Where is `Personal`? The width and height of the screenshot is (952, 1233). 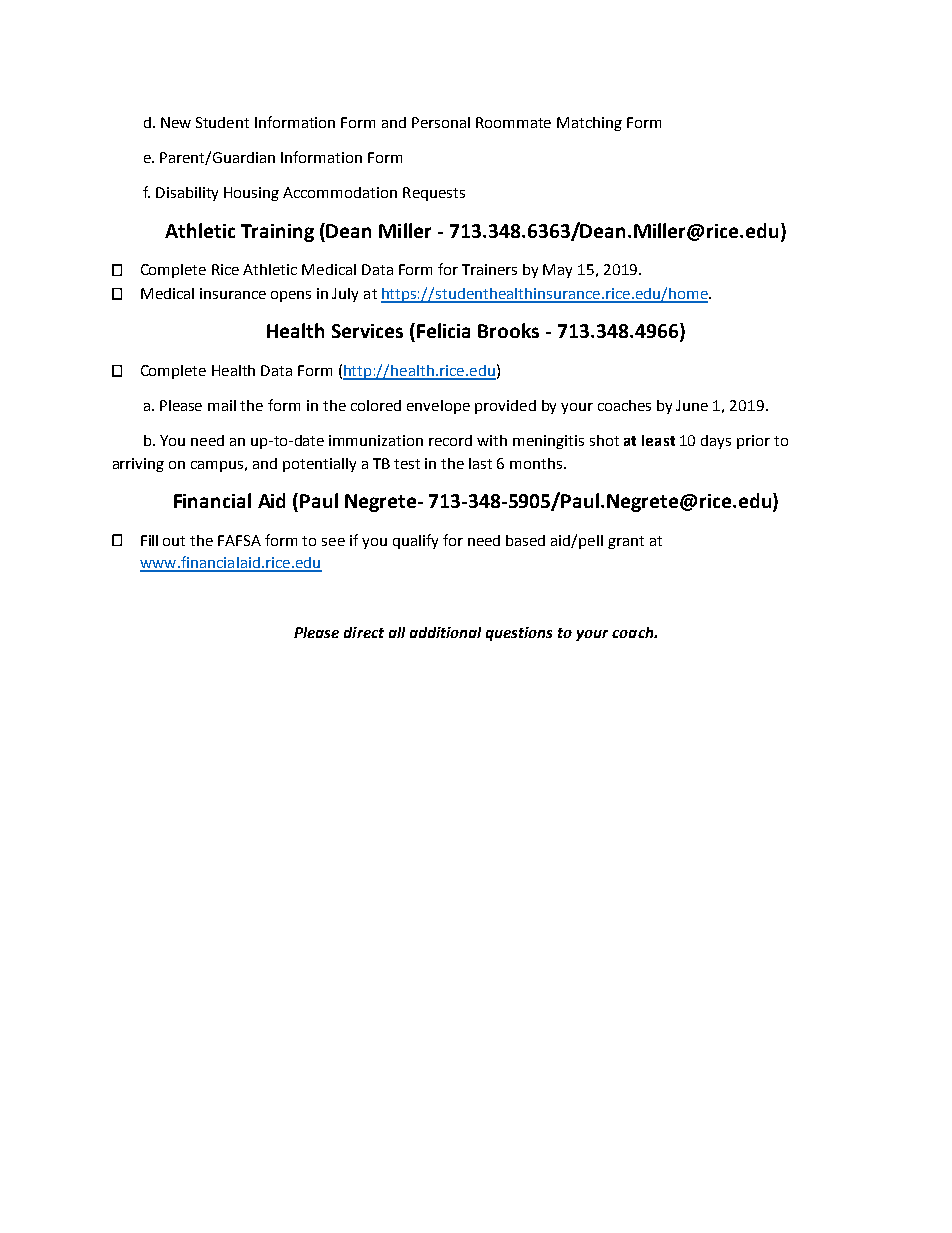 Personal is located at coordinates (441, 122).
